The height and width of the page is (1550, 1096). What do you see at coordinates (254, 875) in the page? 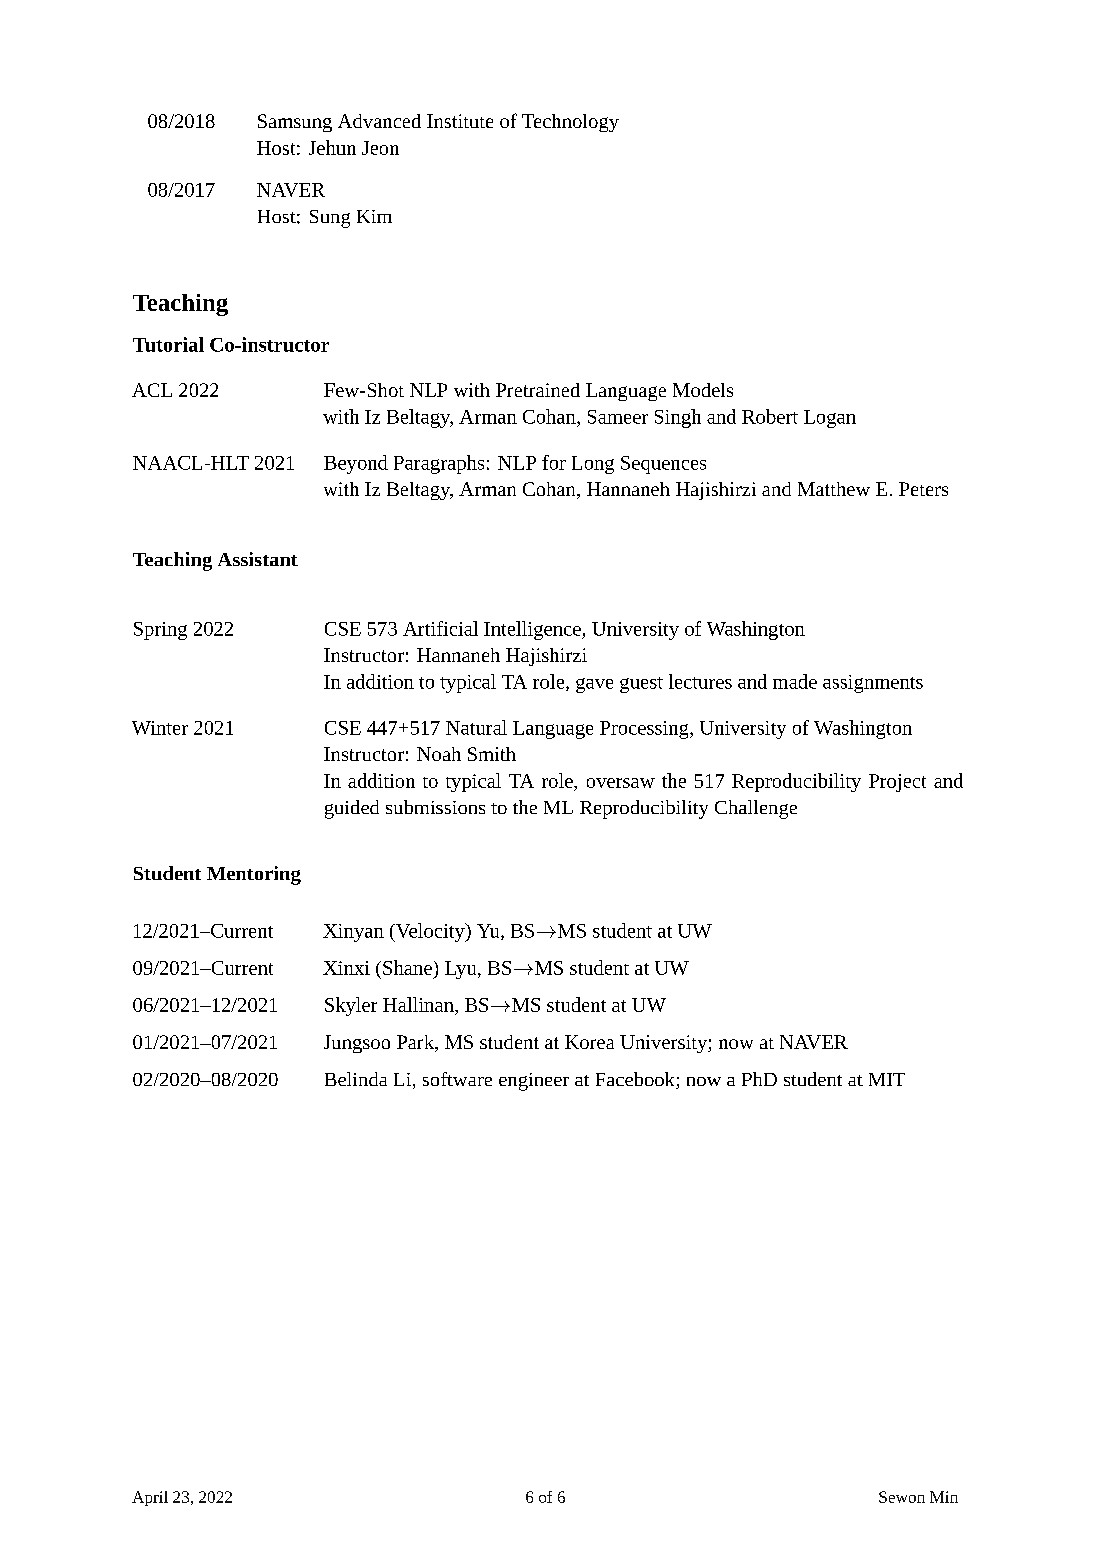
I see `Mentoring` at bounding box center [254, 875].
